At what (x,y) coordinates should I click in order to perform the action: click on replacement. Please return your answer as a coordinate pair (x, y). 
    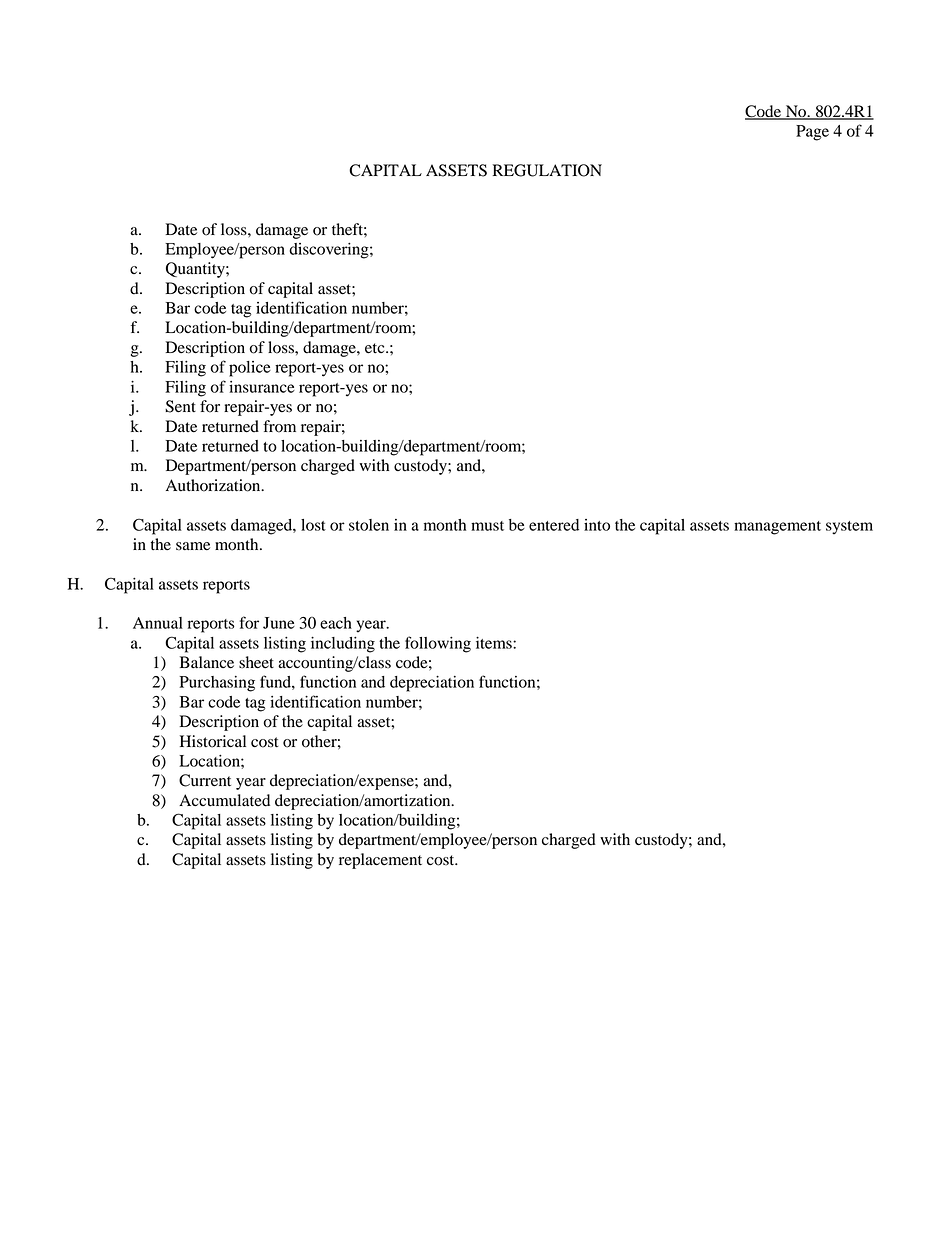
    Looking at the image, I should click on (380, 861).
